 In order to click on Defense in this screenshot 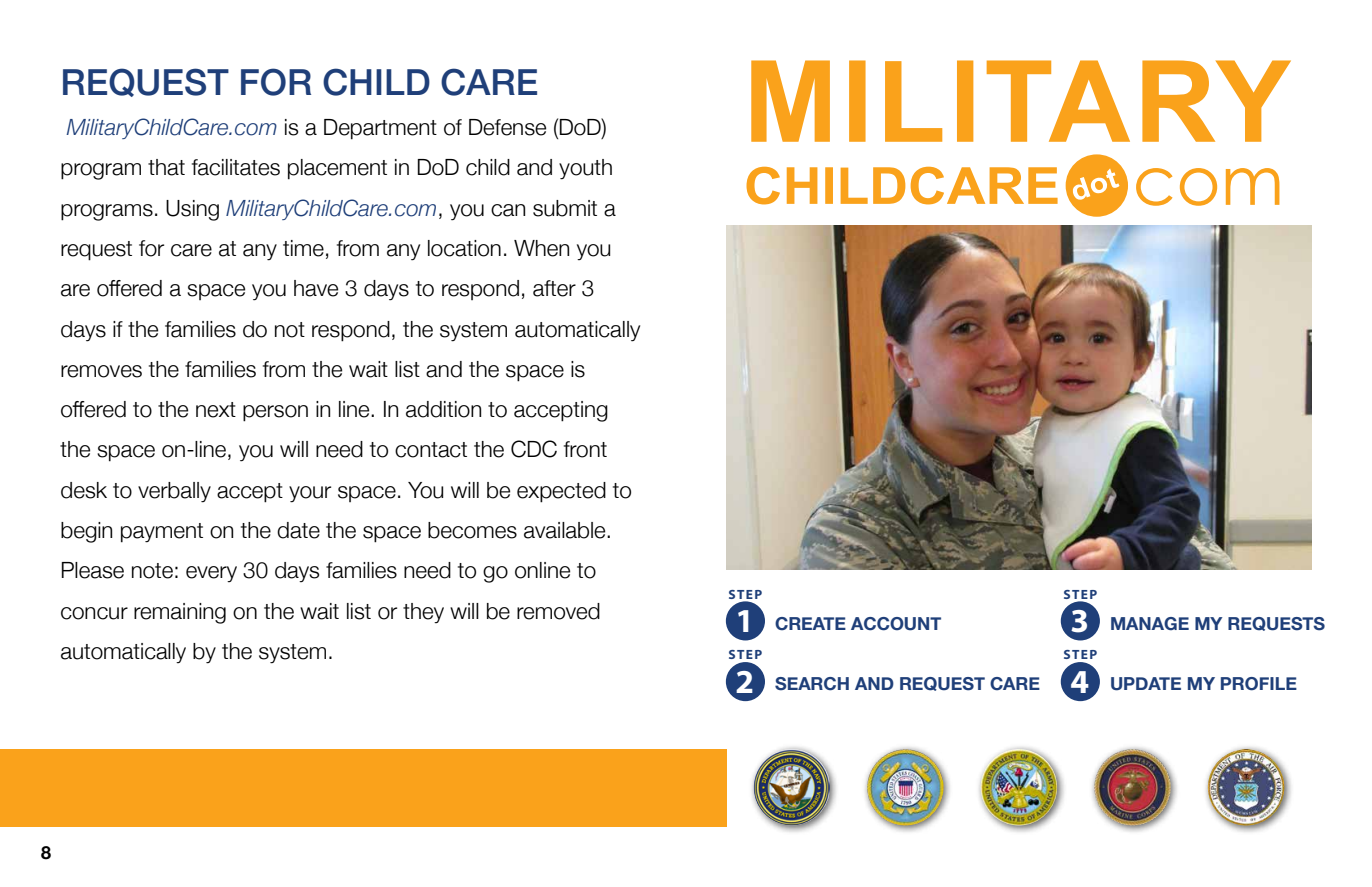, I will do `click(507, 127)`.
